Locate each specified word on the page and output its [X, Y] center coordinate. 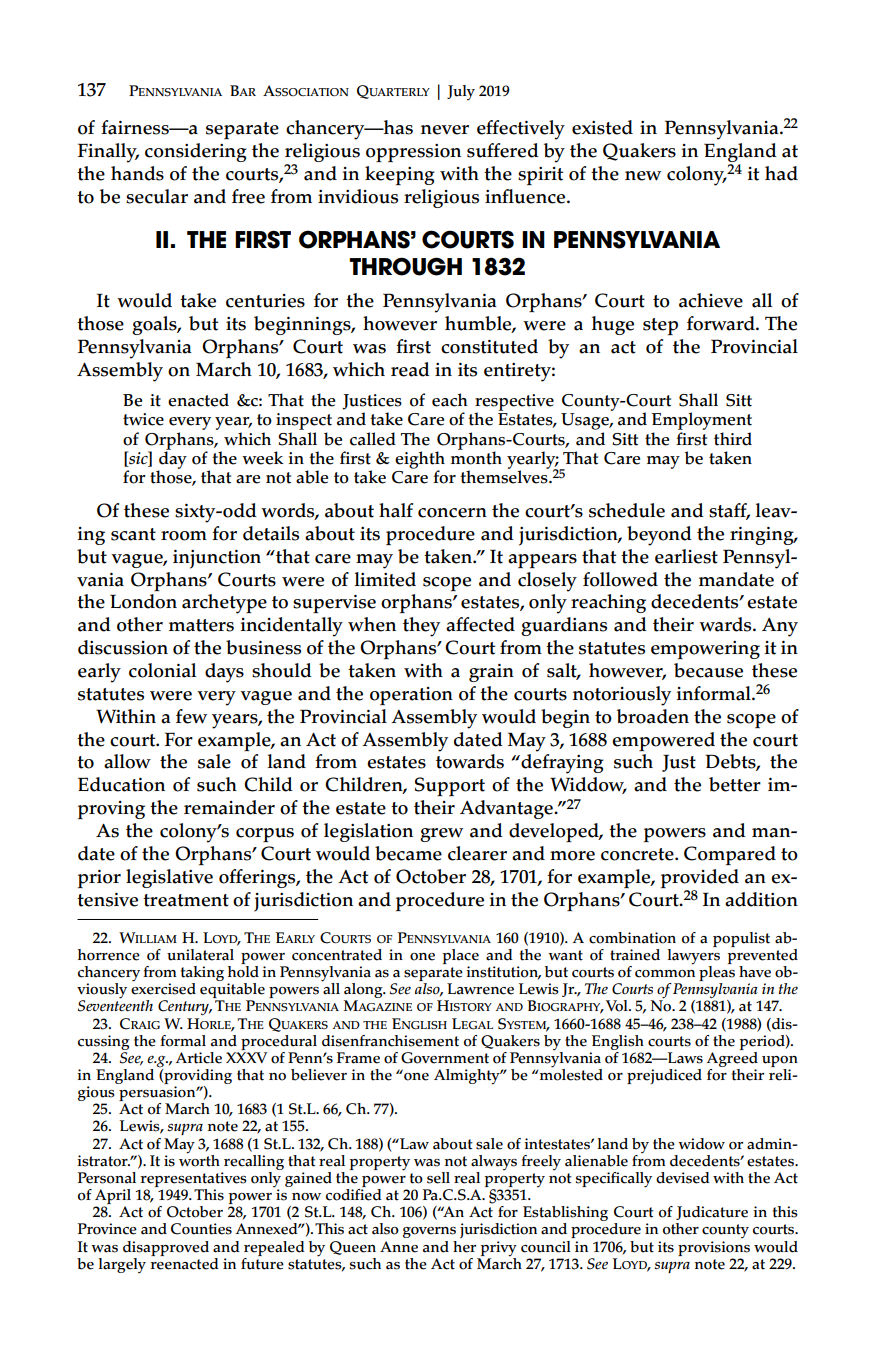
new [643, 176]
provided [700, 878]
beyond [659, 536]
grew [441, 835]
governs [429, 1232]
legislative [169, 878]
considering [196, 152]
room [184, 536]
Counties [201, 1229]
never [445, 130]
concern [452, 513]
